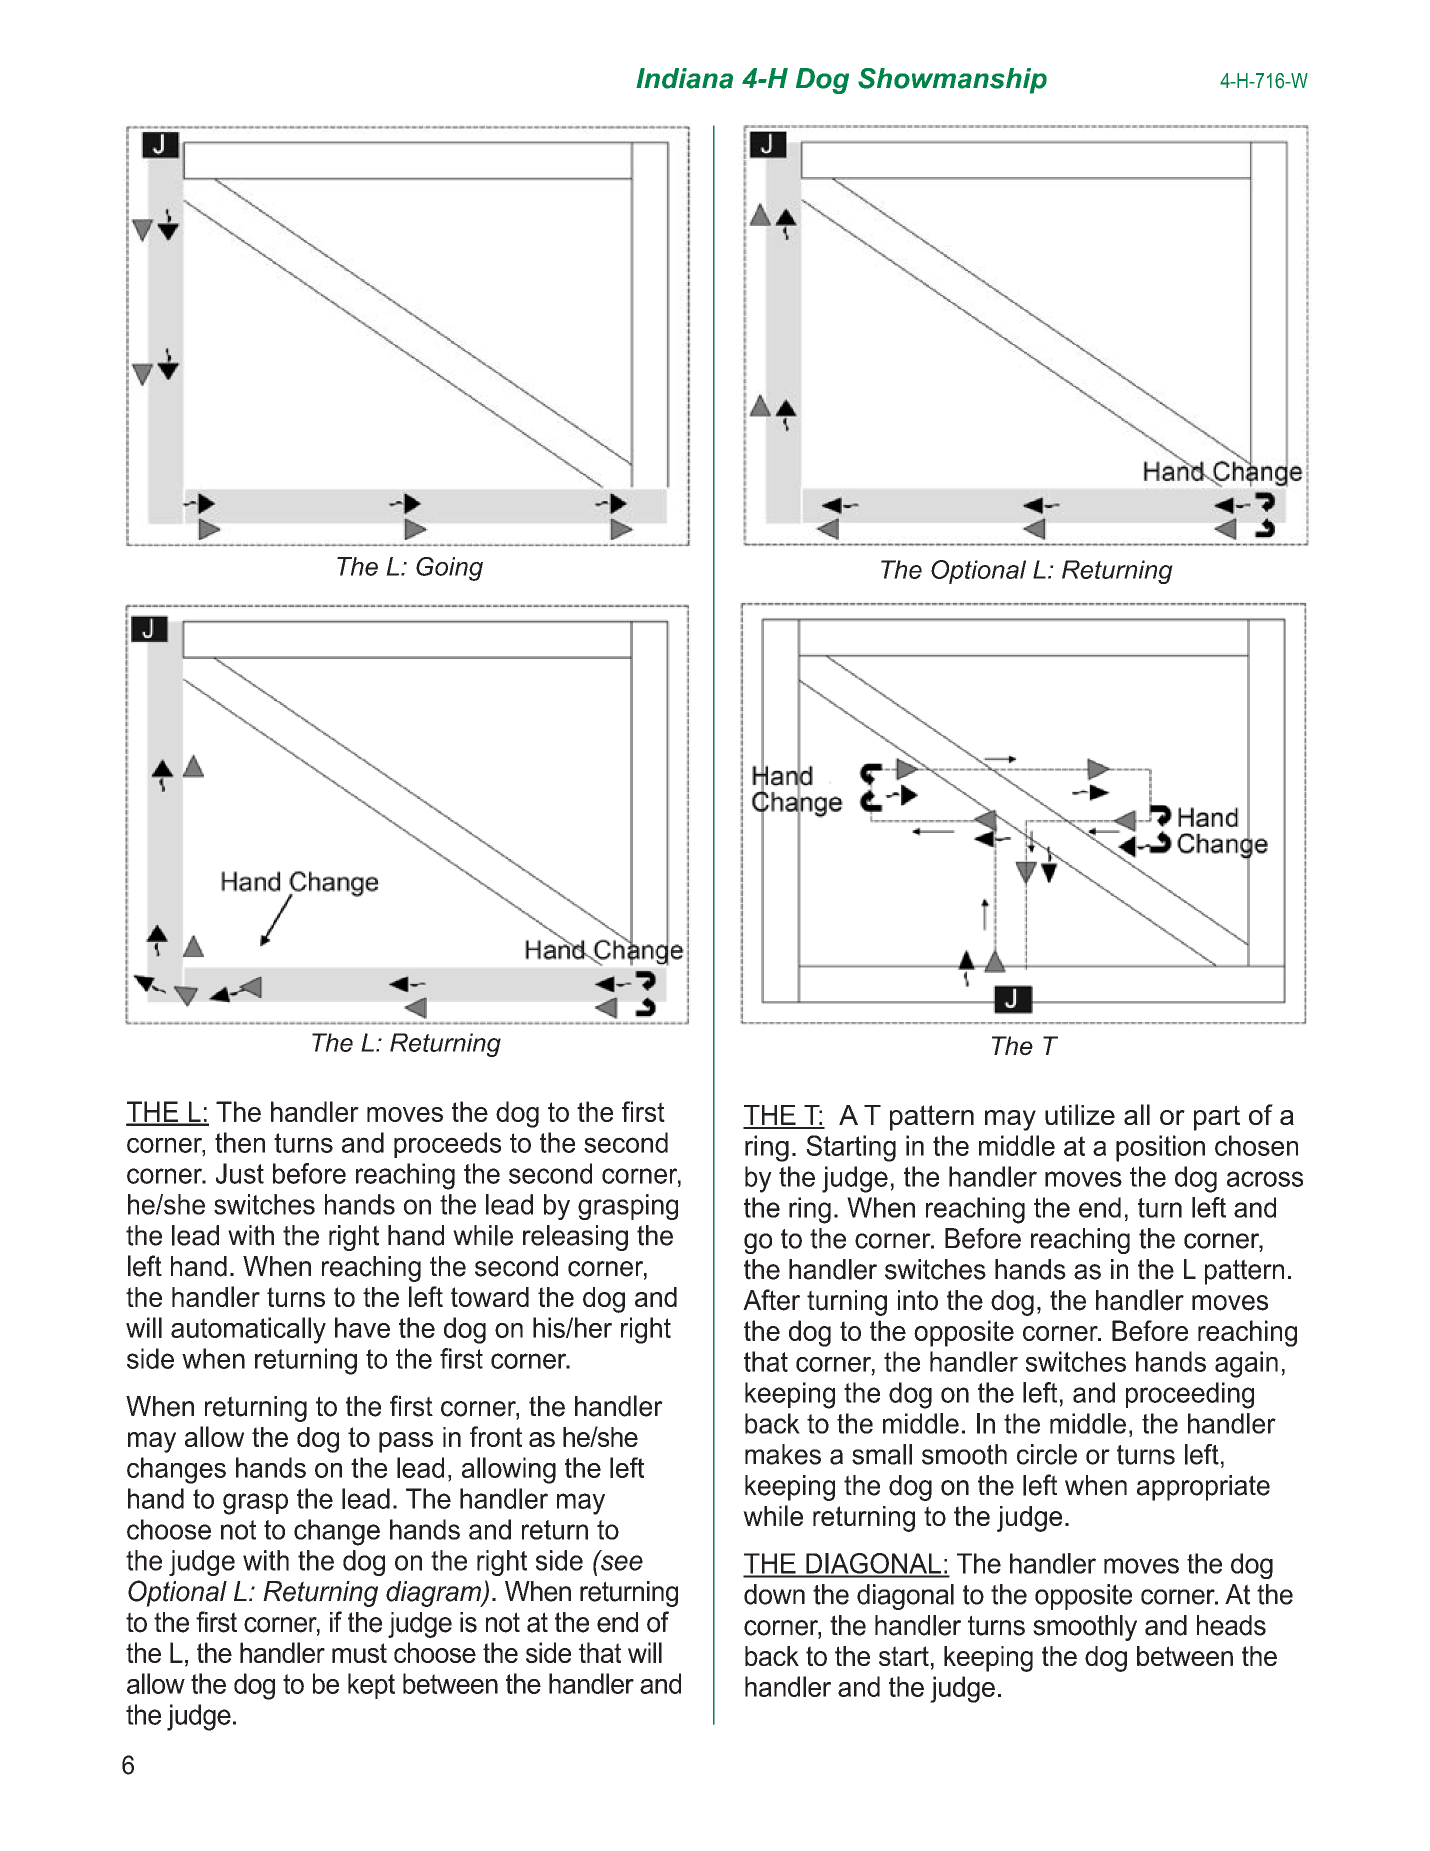  Describe the element at coordinates (1265, 1179) in the page. I see `across` at that location.
